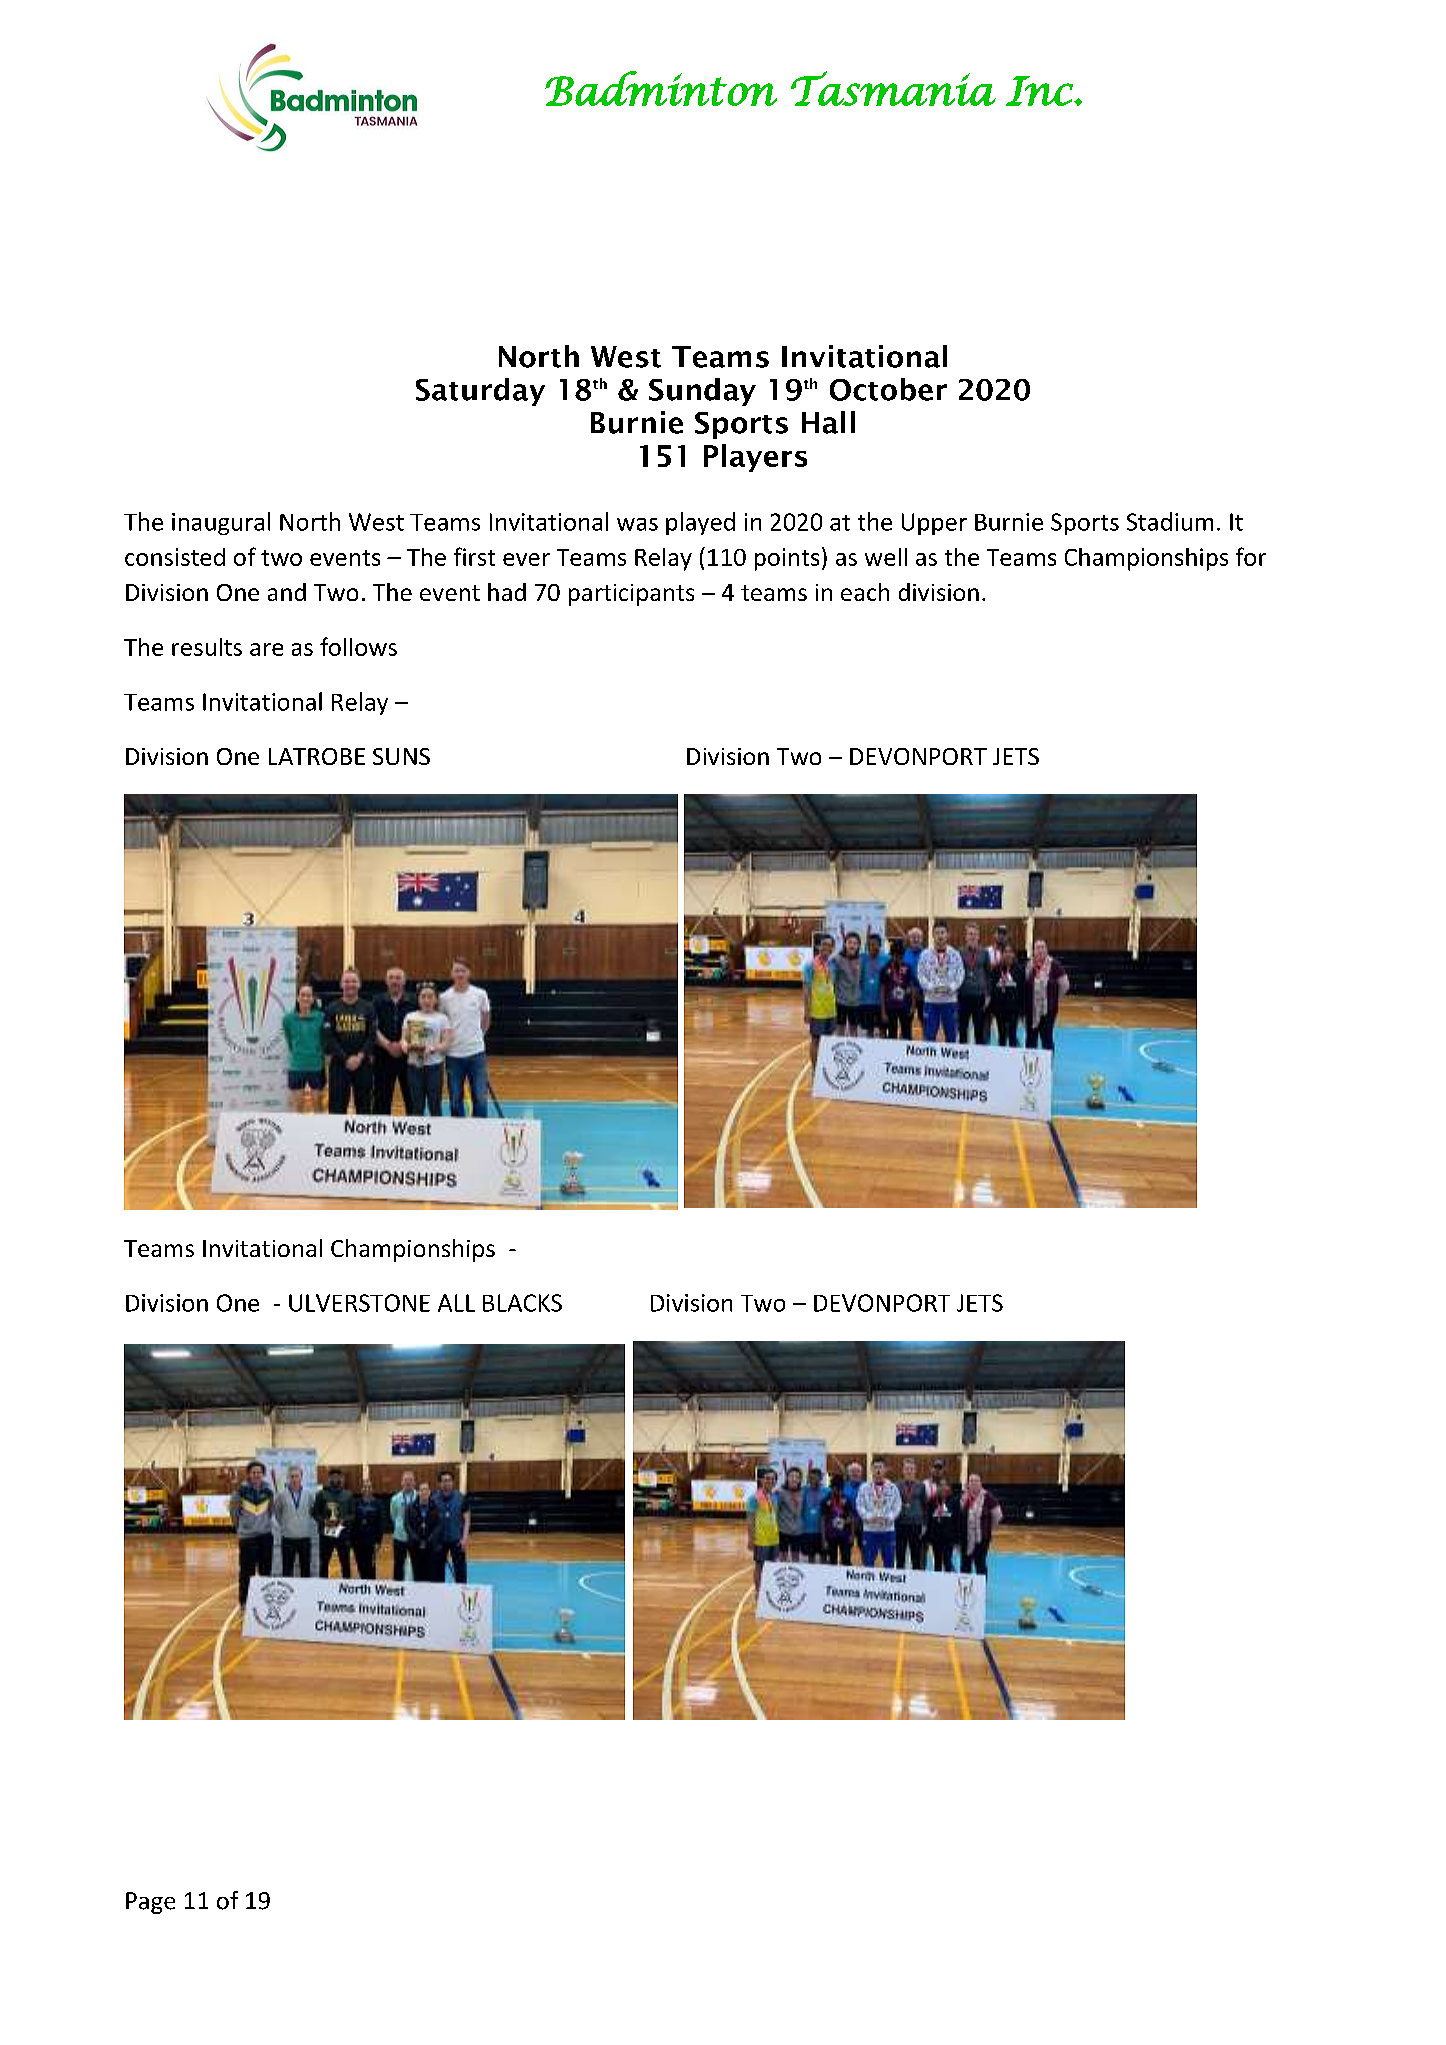 Image resolution: width=1446 pixels, height=2045 pixels. Describe the element at coordinates (661, 88) in the screenshot. I see `Badminton` at that location.
